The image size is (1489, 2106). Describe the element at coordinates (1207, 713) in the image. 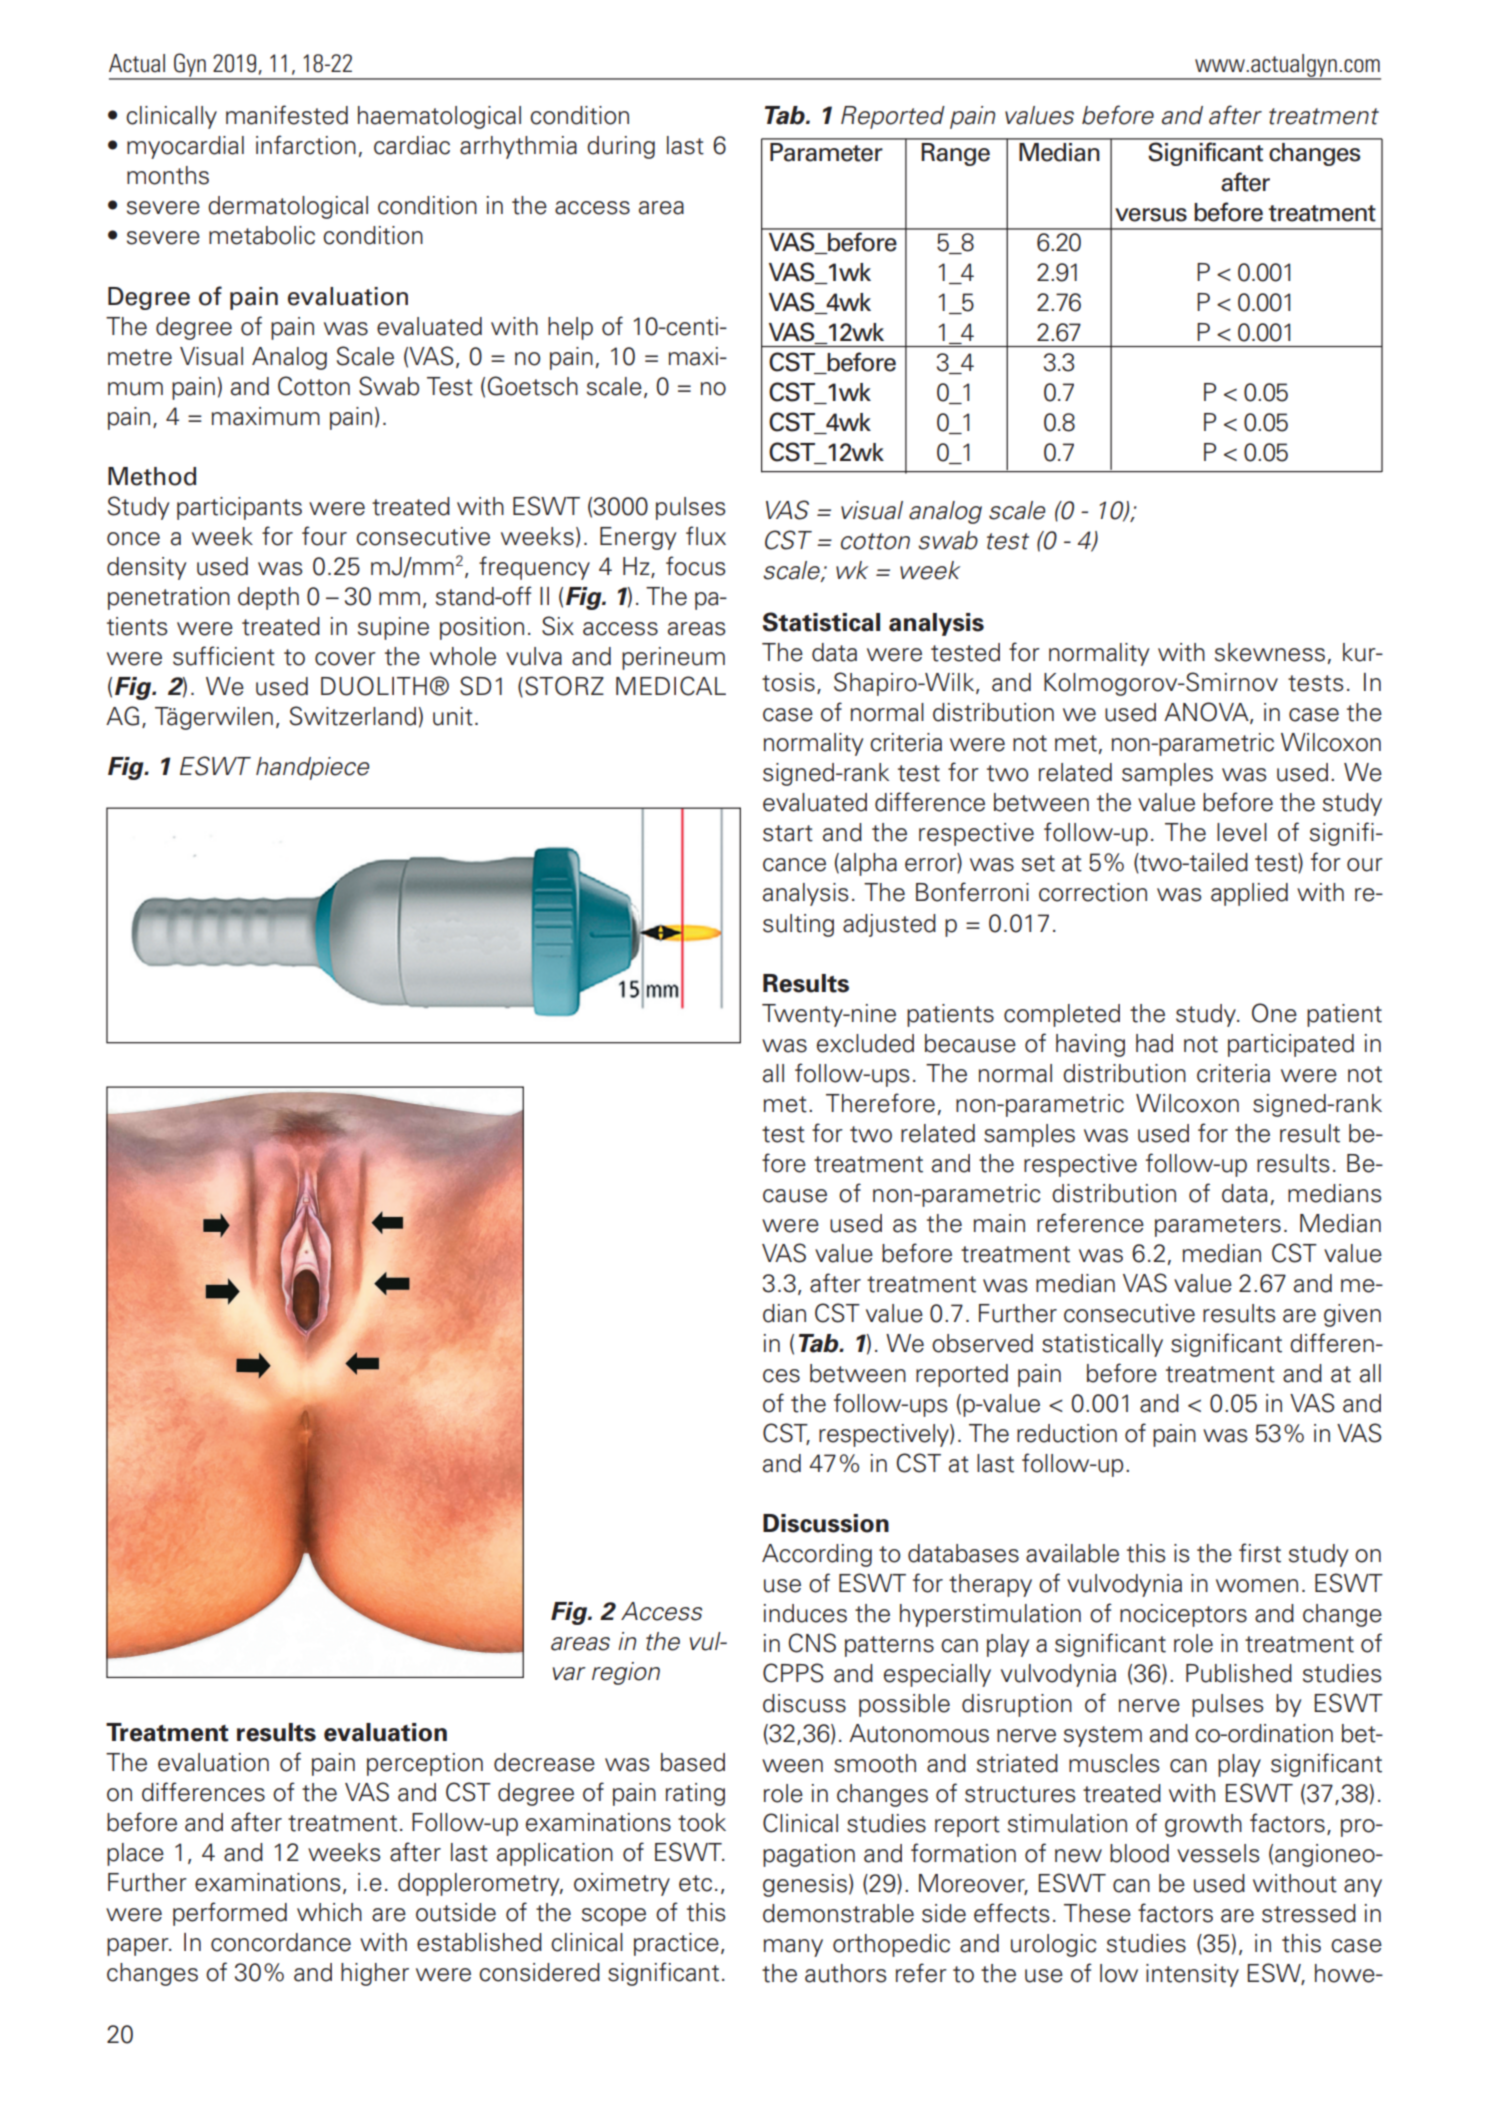

I see `ANOVA` at that location.
